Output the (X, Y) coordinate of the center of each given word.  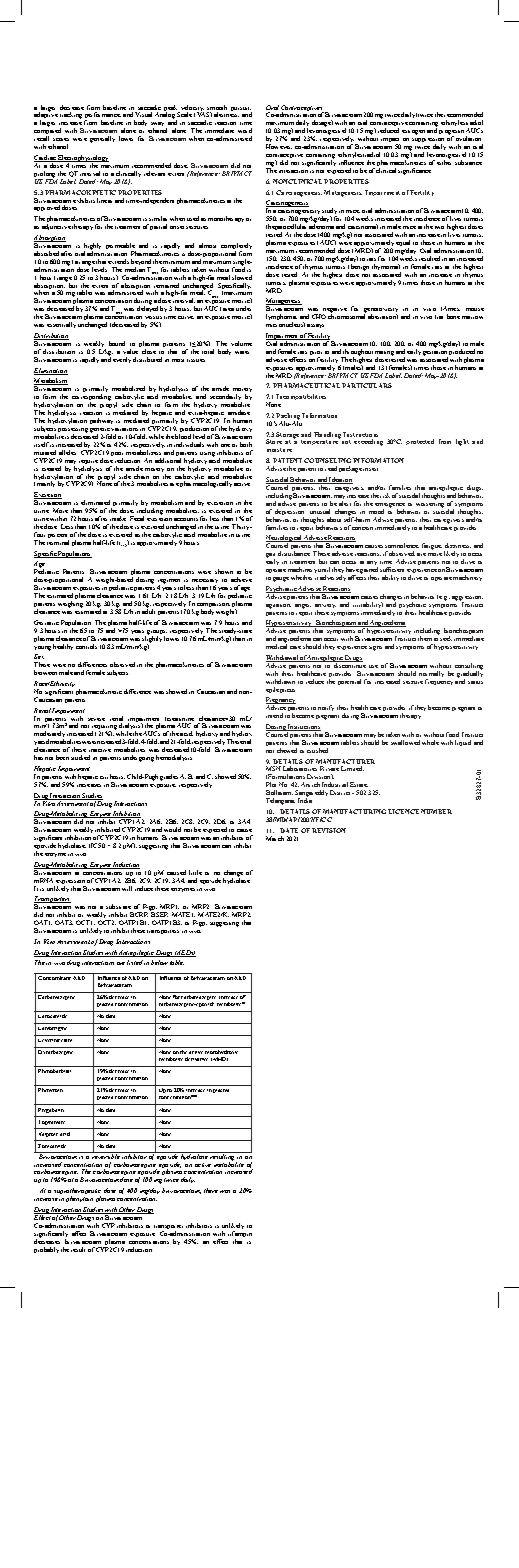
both (246, 444)
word (245, 130)
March (275, 838)
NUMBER (436, 811)
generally (102, 139)
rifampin (240, 1235)
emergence (390, 506)
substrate (118, 906)
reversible (106, 1155)
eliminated (95, 502)
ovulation (468, 138)
